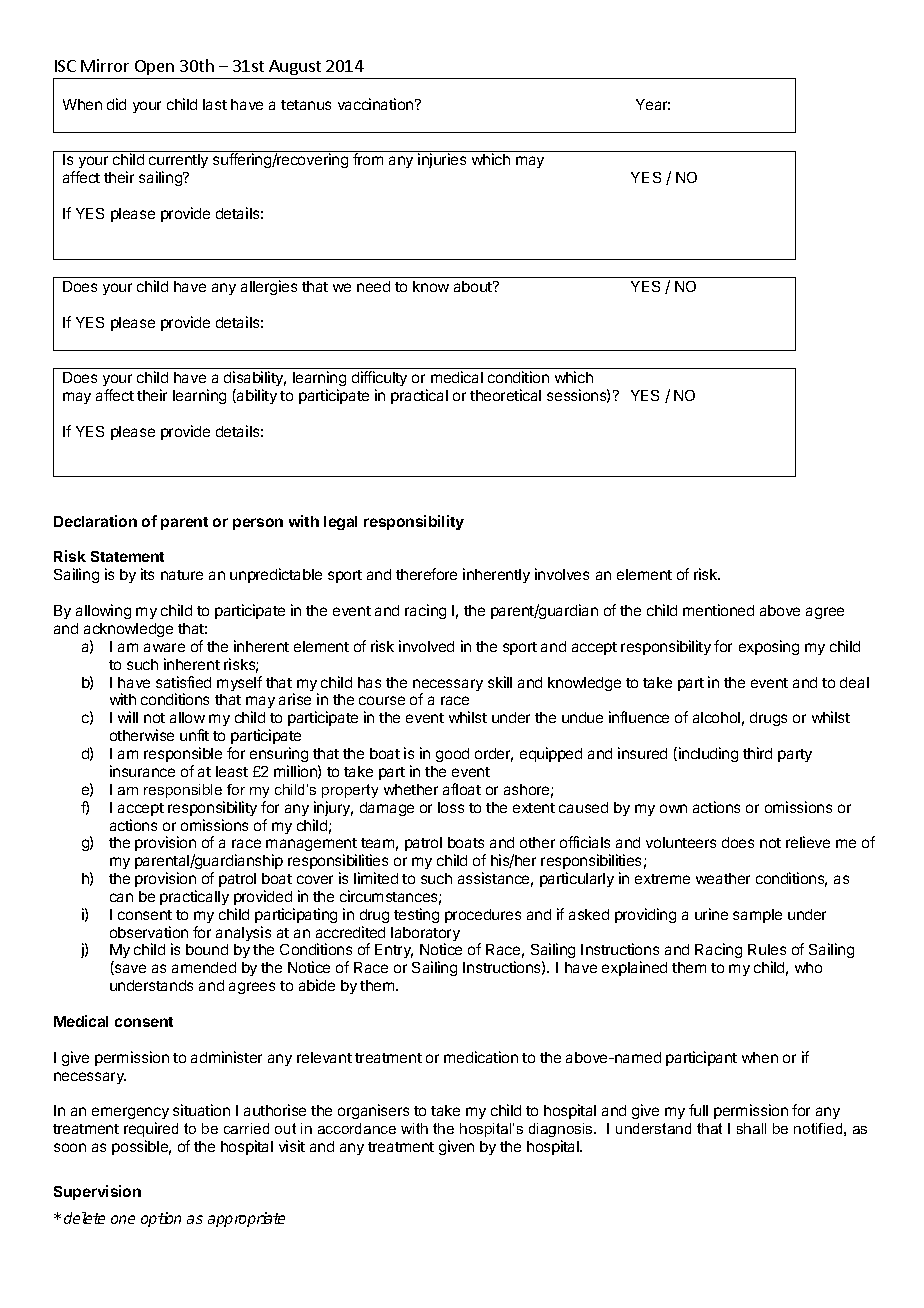 This screenshot has height=1308, width=924. I want to click on mentioned, so click(718, 610).
